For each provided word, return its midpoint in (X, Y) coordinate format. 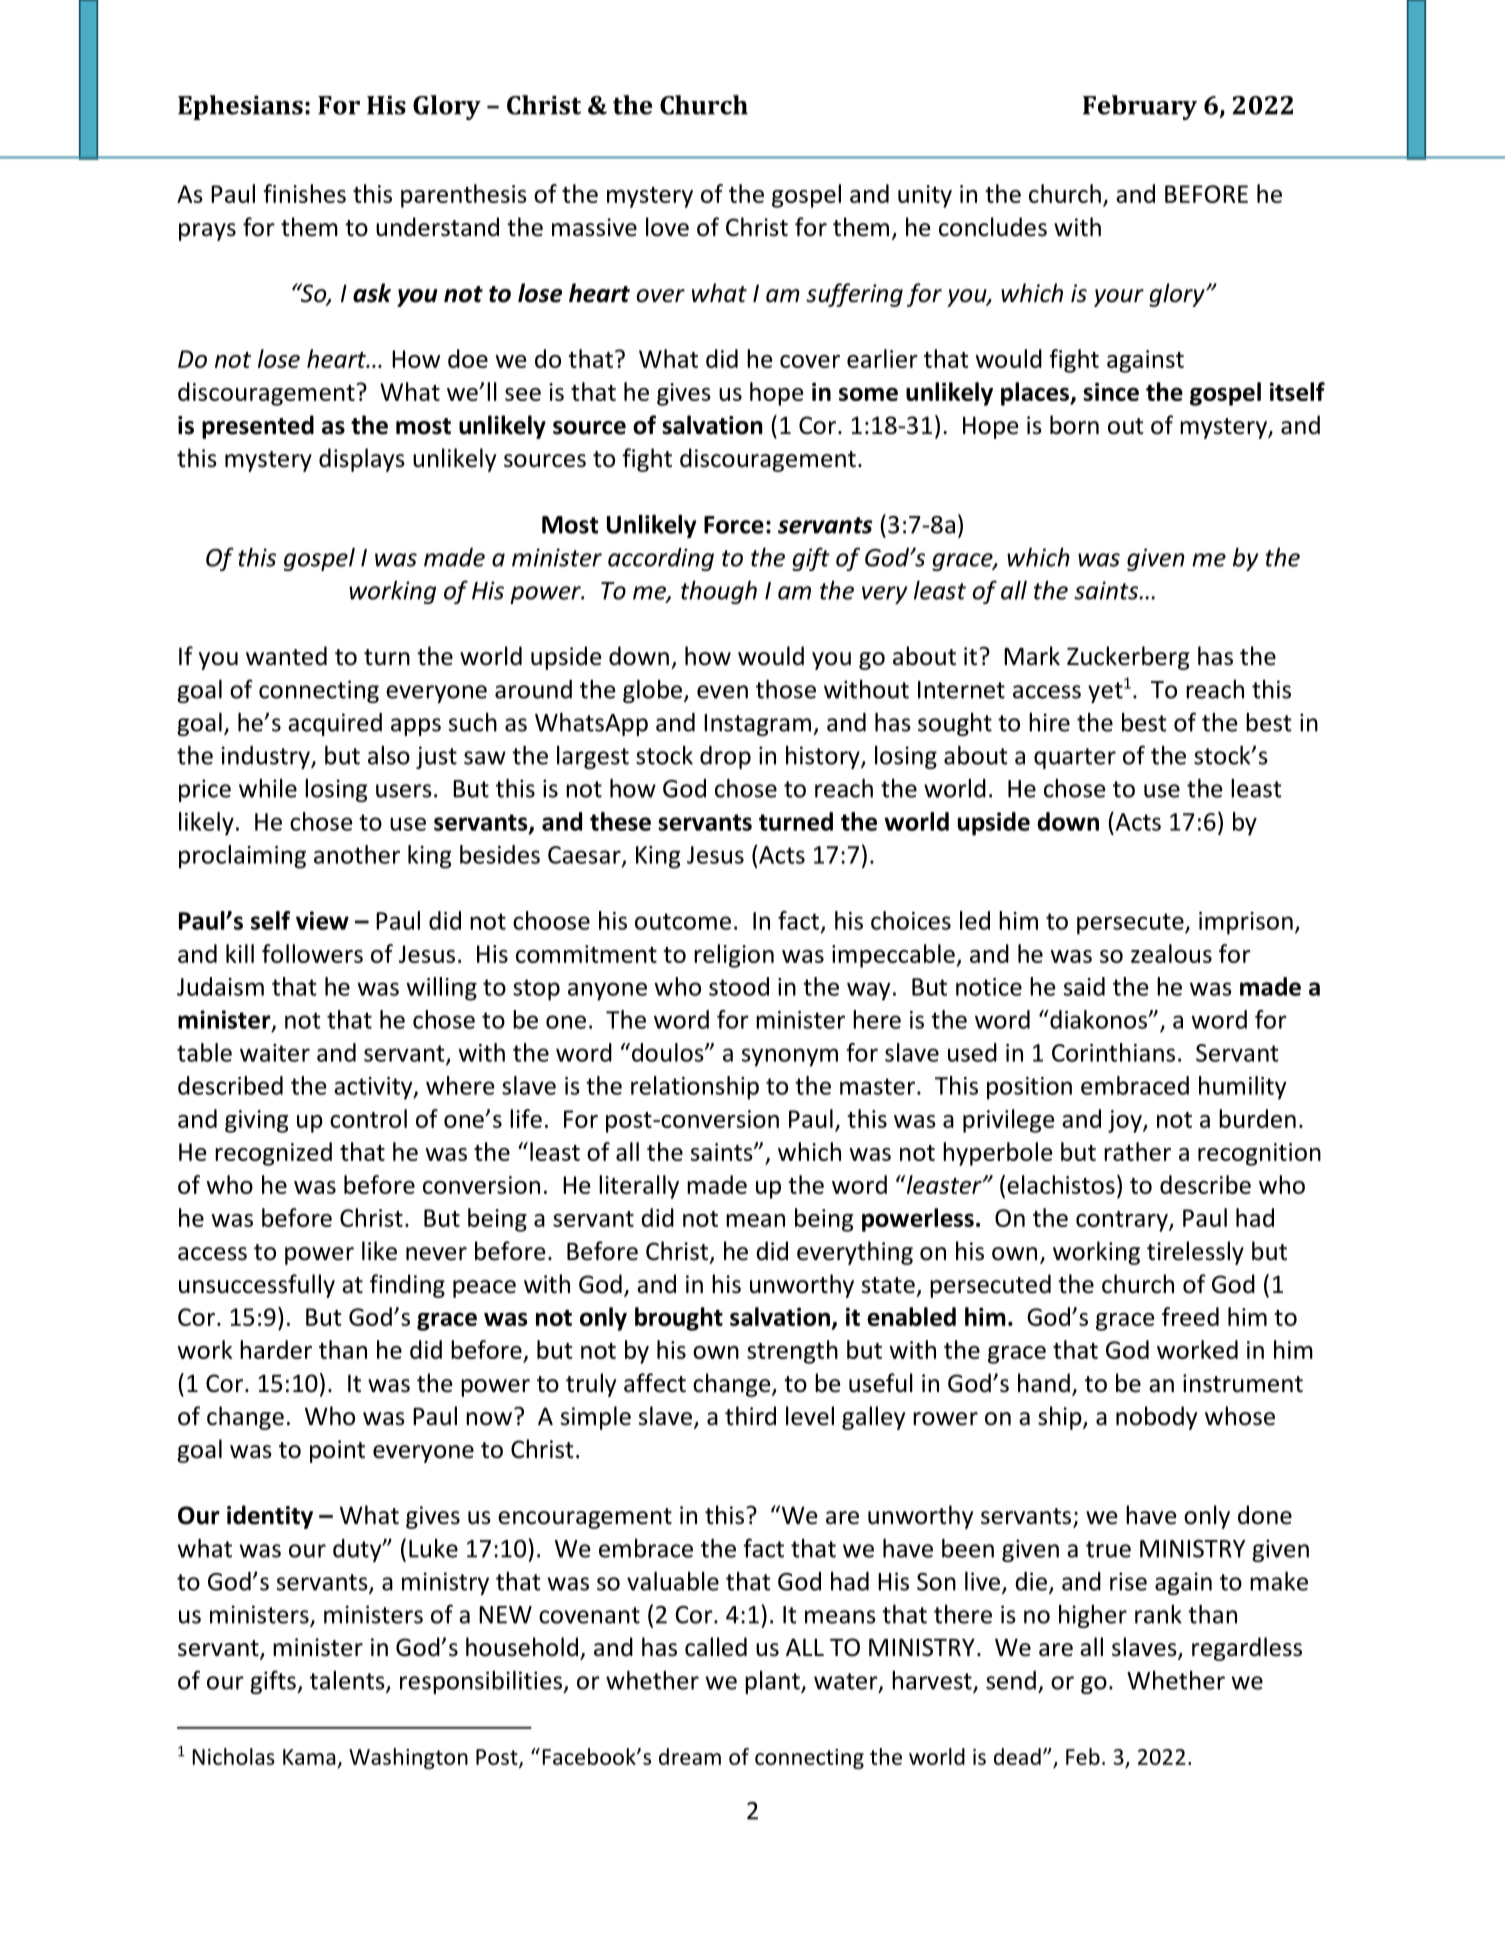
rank (1158, 1614)
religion (734, 956)
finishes (305, 193)
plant (773, 1682)
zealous (1171, 953)
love (667, 227)
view (322, 920)
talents (348, 1681)
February (1140, 107)
